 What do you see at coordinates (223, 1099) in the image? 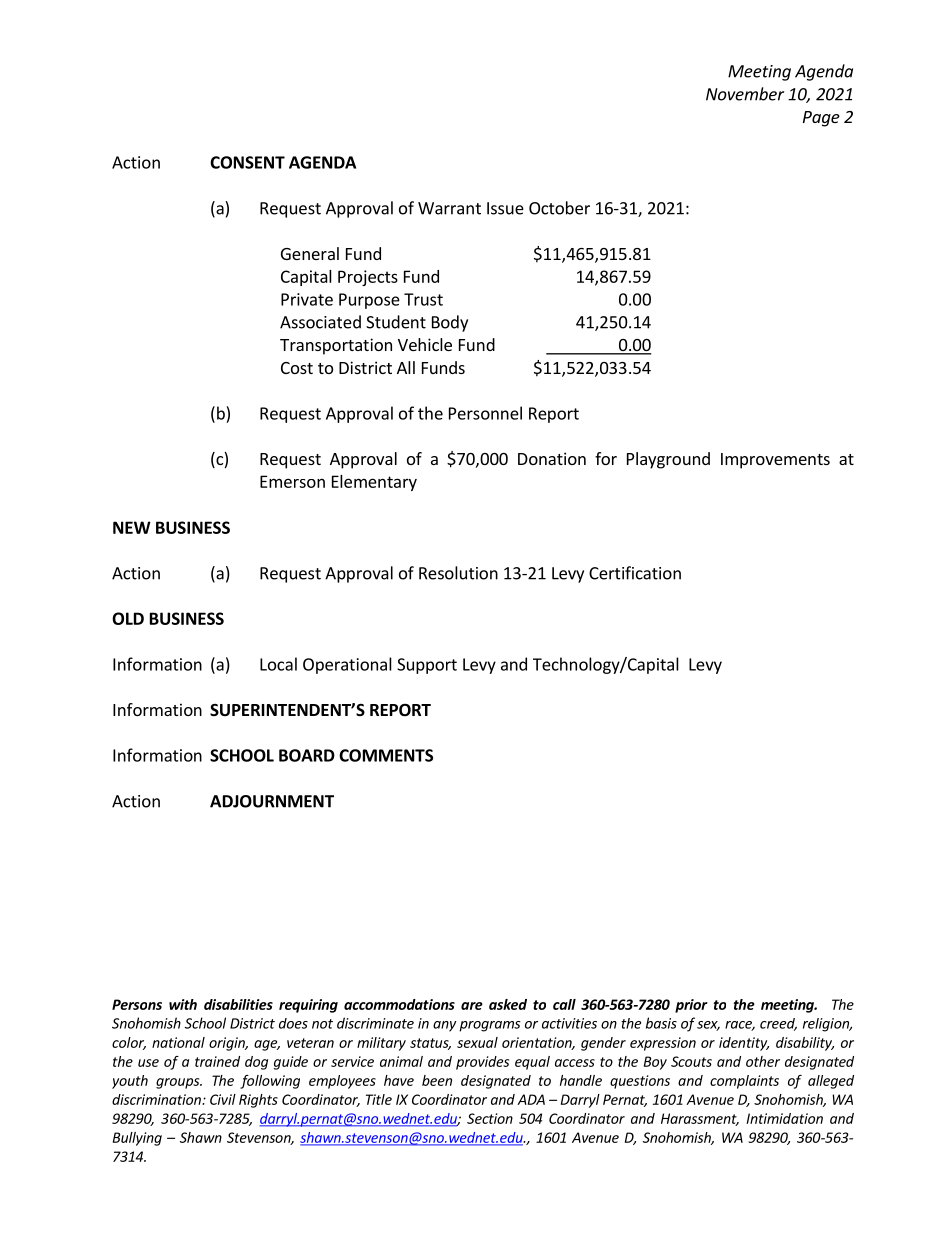
I see `Civil` at bounding box center [223, 1099].
